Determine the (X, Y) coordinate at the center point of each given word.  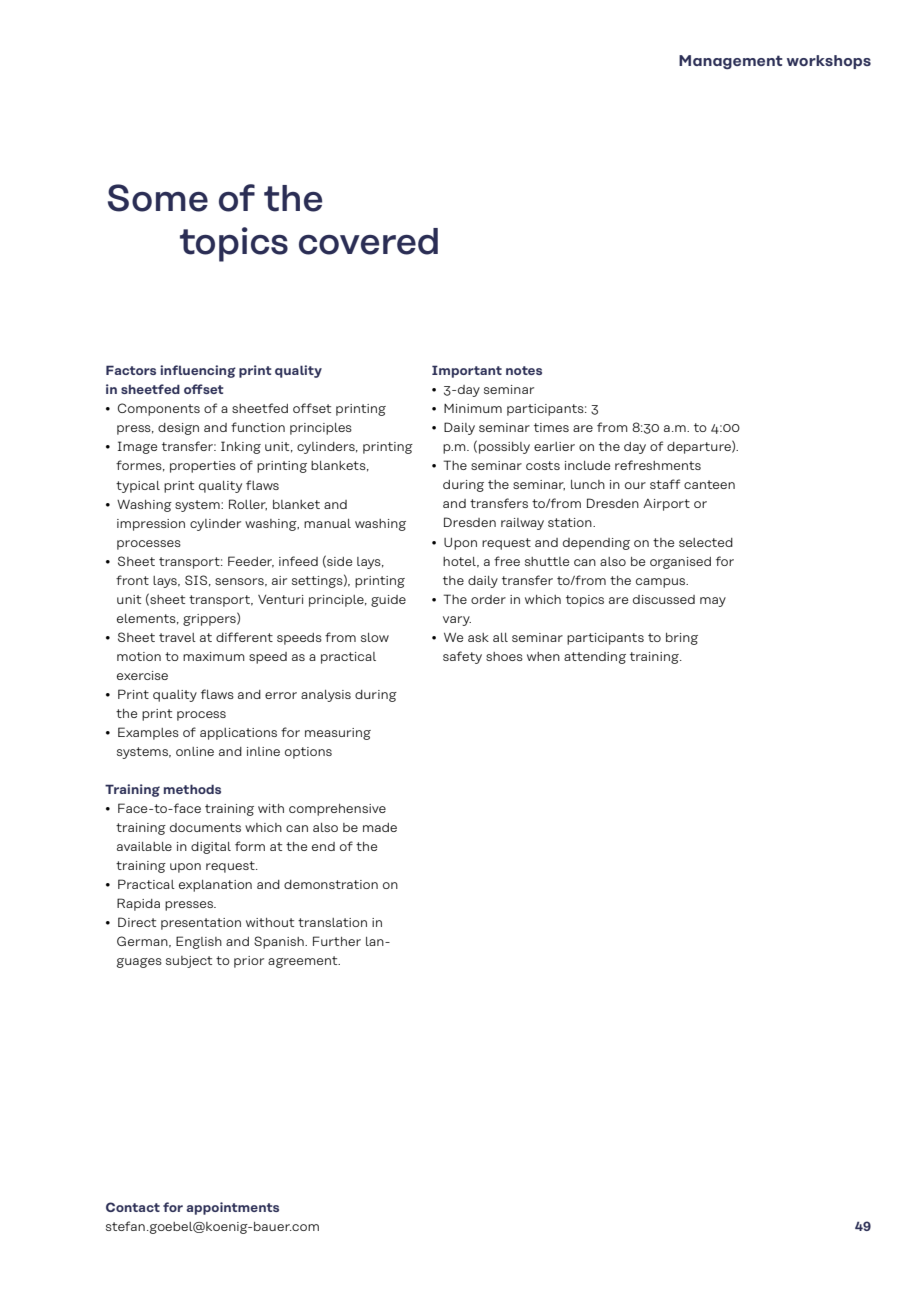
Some (158, 198)
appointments (233, 1208)
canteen (709, 484)
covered (368, 241)
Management (731, 62)
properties (203, 467)
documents (205, 827)
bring (682, 639)
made (380, 827)
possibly (504, 448)
